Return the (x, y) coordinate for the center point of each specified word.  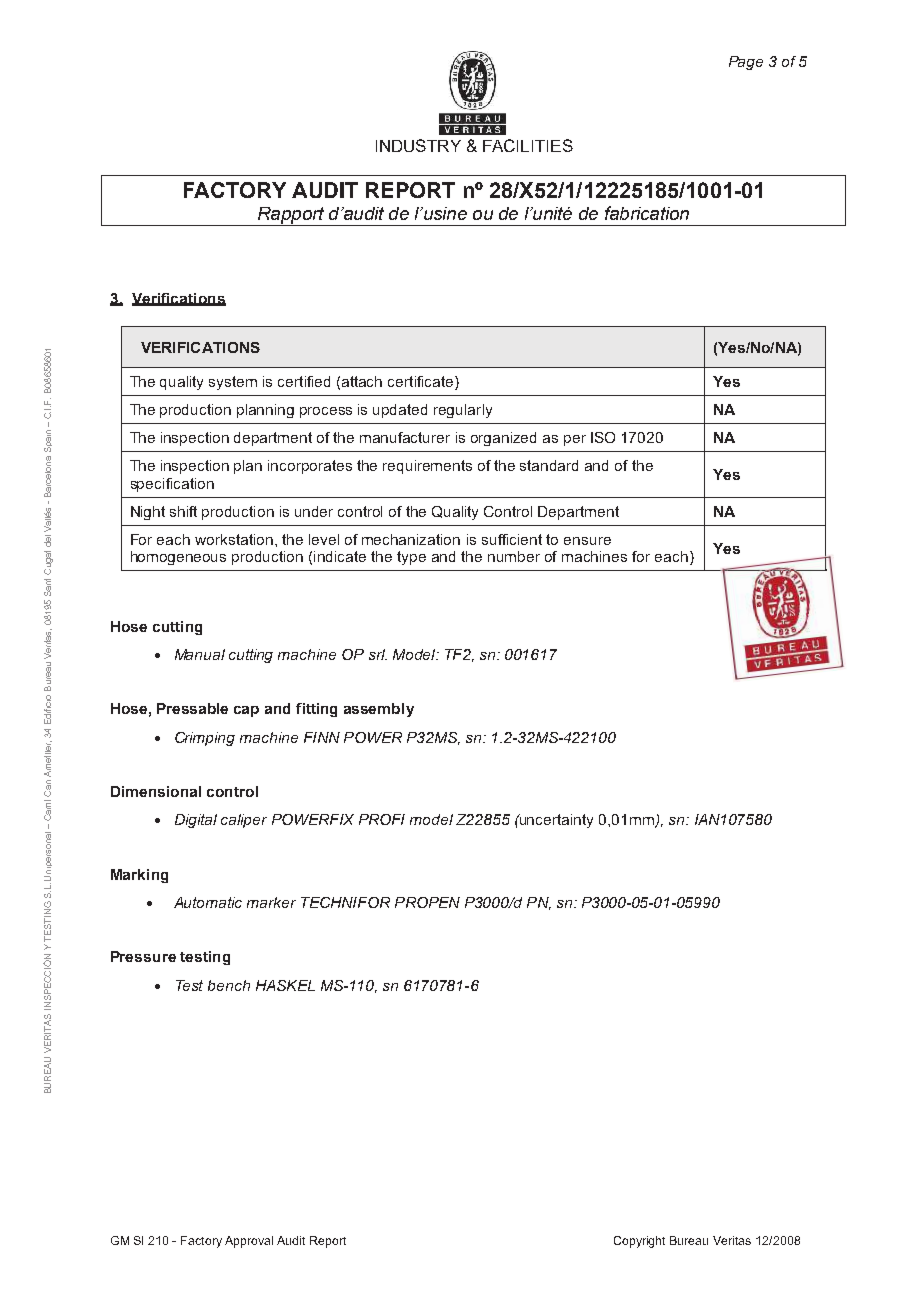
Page (746, 63)
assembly (379, 710)
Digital (196, 821)
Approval (249, 1242)
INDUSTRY (418, 145)
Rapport (291, 216)
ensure (587, 541)
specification (172, 485)
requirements (427, 467)
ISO (603, 437)
